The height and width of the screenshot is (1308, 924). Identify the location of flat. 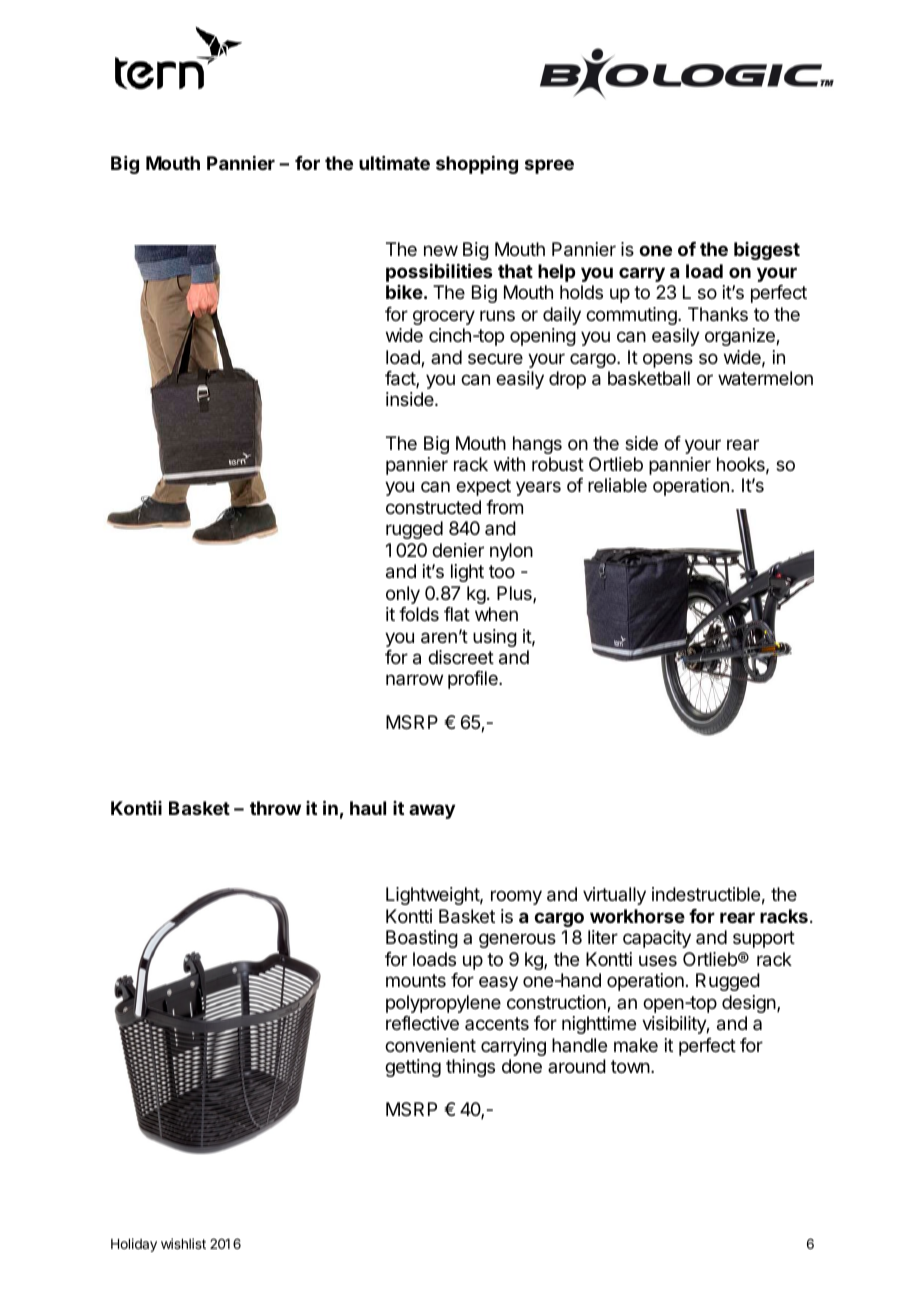
(457, 614).
